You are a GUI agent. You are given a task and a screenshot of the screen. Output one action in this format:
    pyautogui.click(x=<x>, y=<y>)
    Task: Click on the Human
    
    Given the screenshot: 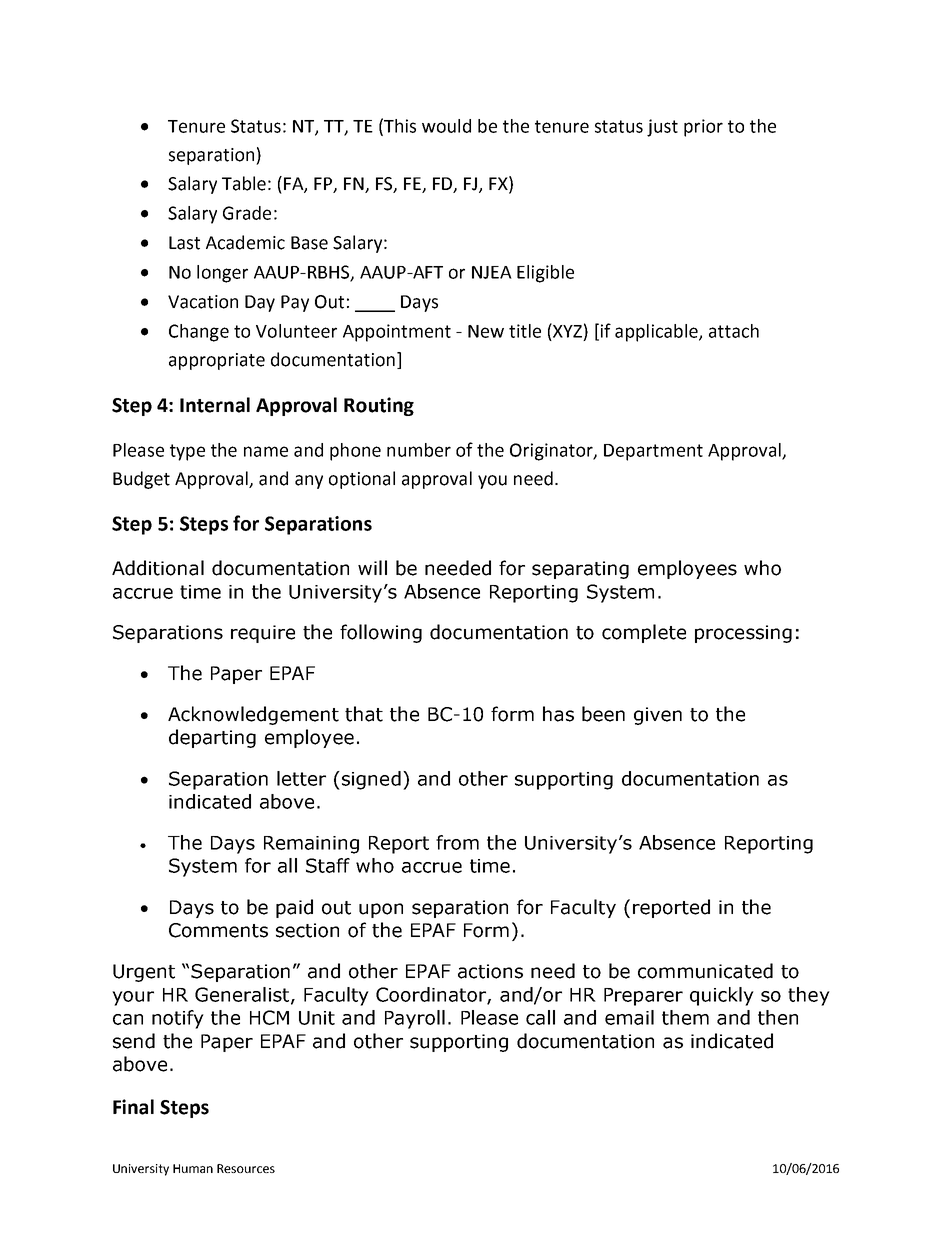 What is the action you would take?
    pyautogui.click(x=193, y=1168)
